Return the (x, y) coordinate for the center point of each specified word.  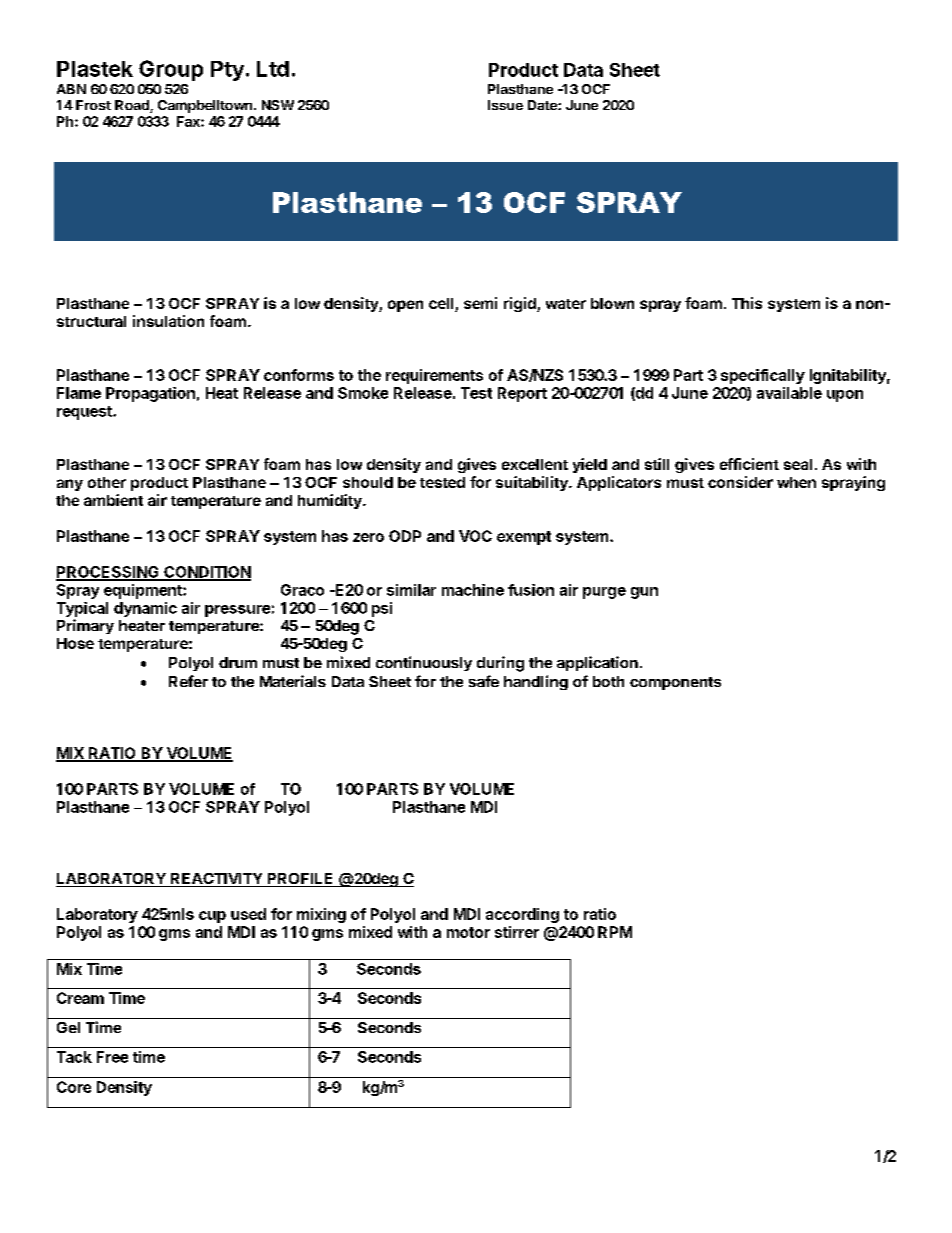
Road (133, 106)
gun (644, 593)
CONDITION (206, 573)
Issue (505, 105)
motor (468, 932)
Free (112, 1057)
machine (473, 590)
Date (543, 105)
